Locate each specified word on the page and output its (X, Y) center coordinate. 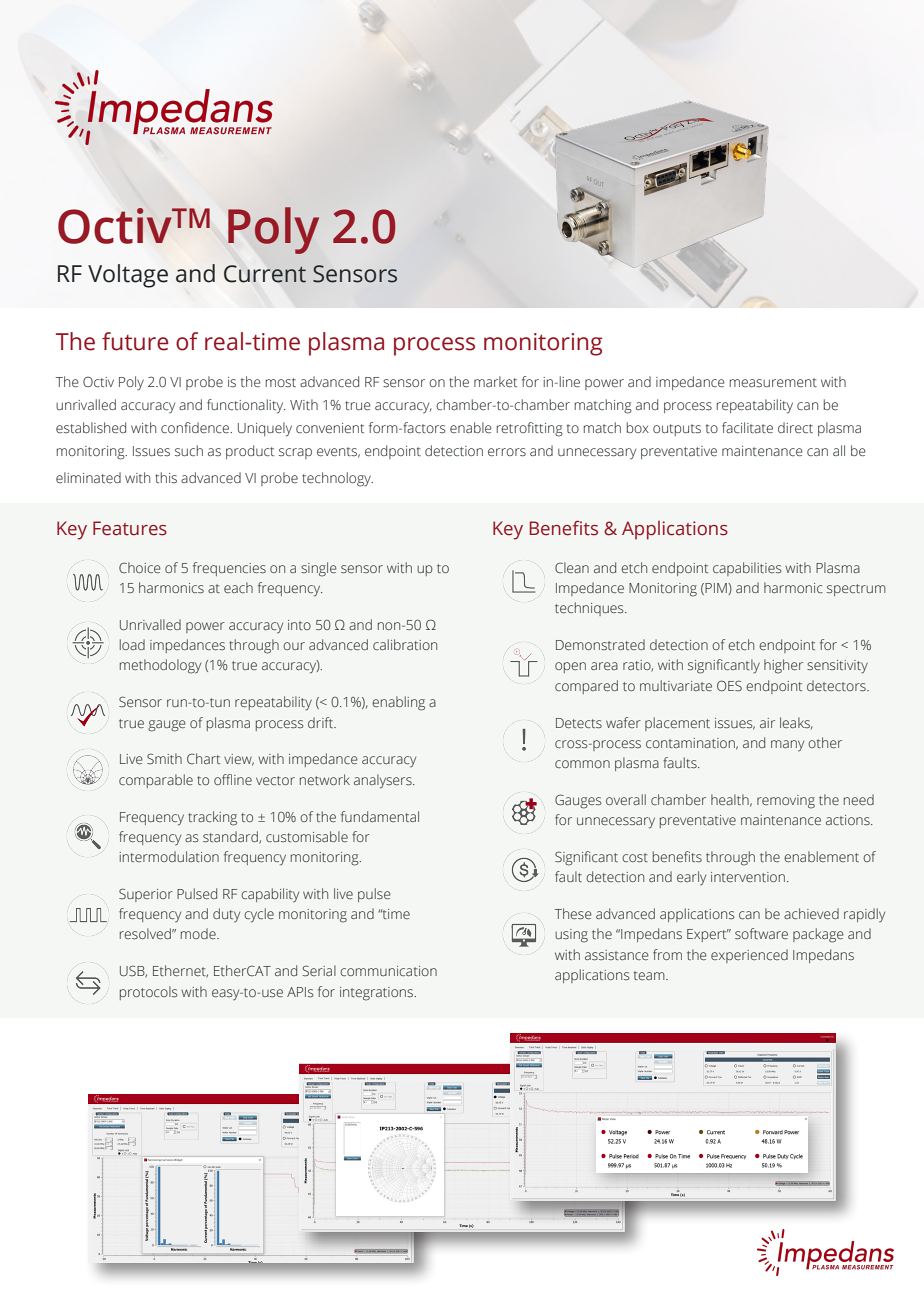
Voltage (128, 276)
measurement (773, 382)
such (189, 451)
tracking (212, 818)
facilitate (747, 427)
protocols (148, 993)
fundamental (380, 816)
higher (783, 666)
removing (786, 802)
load (132, 644)
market (495, 381)
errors (507, 452)
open (570, 667)
